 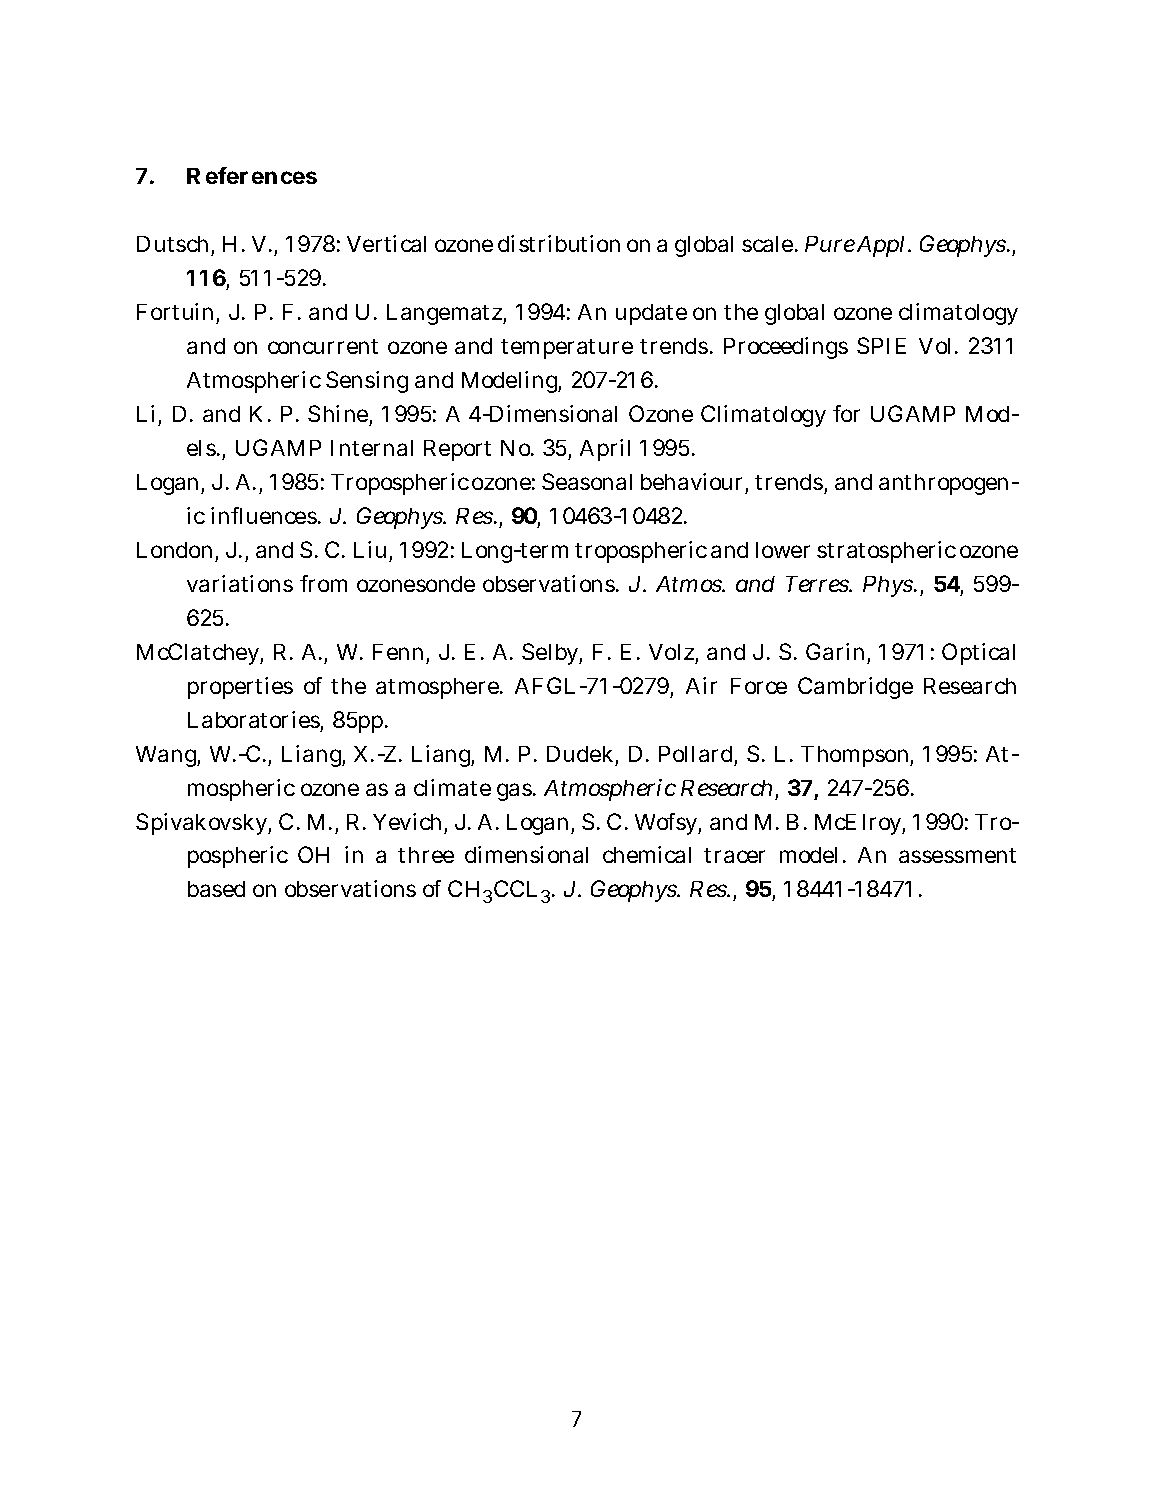 I want to click on Optical, so click(x=978, y=654).
